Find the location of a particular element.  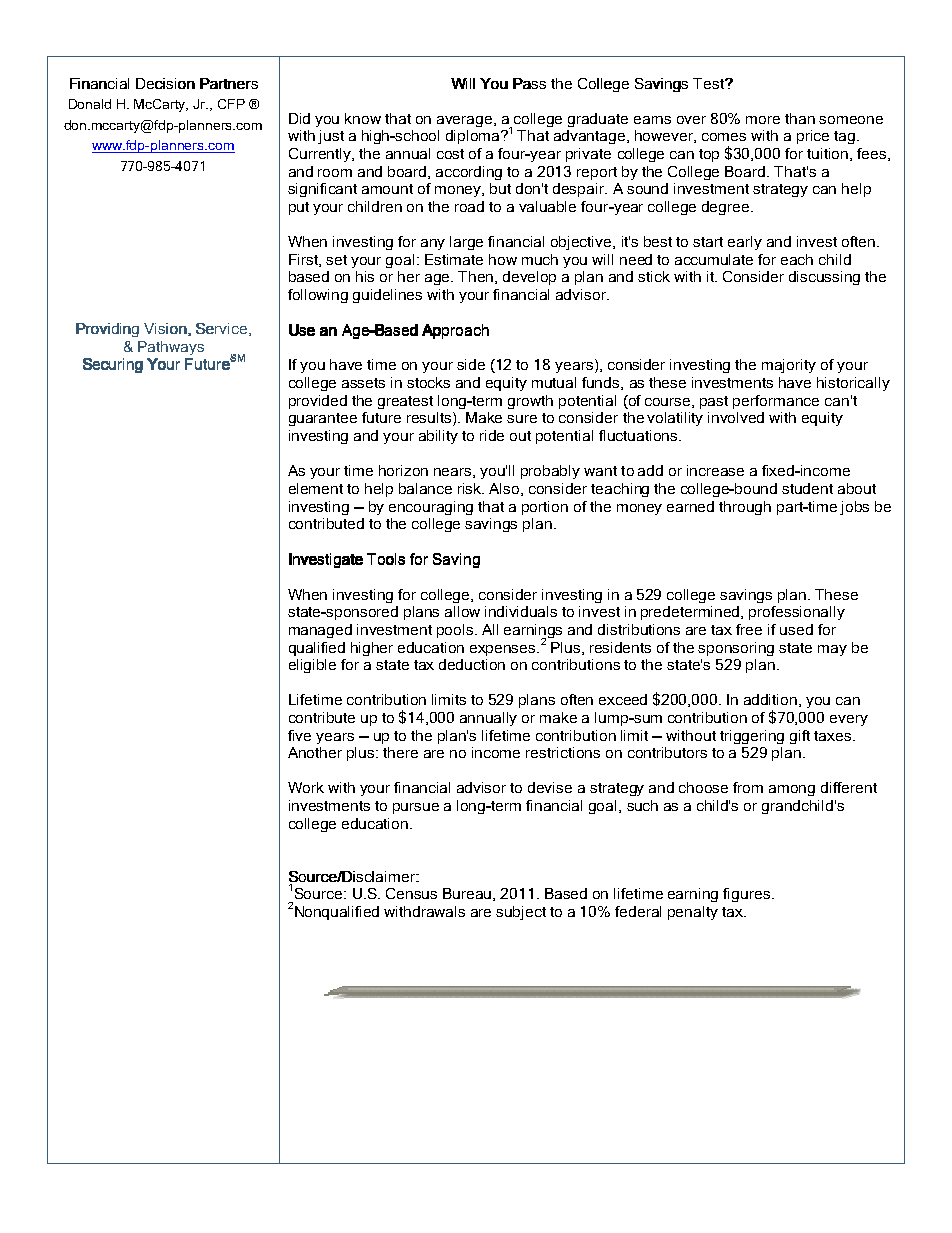

Bureau is located at coordinates (468, 894).
